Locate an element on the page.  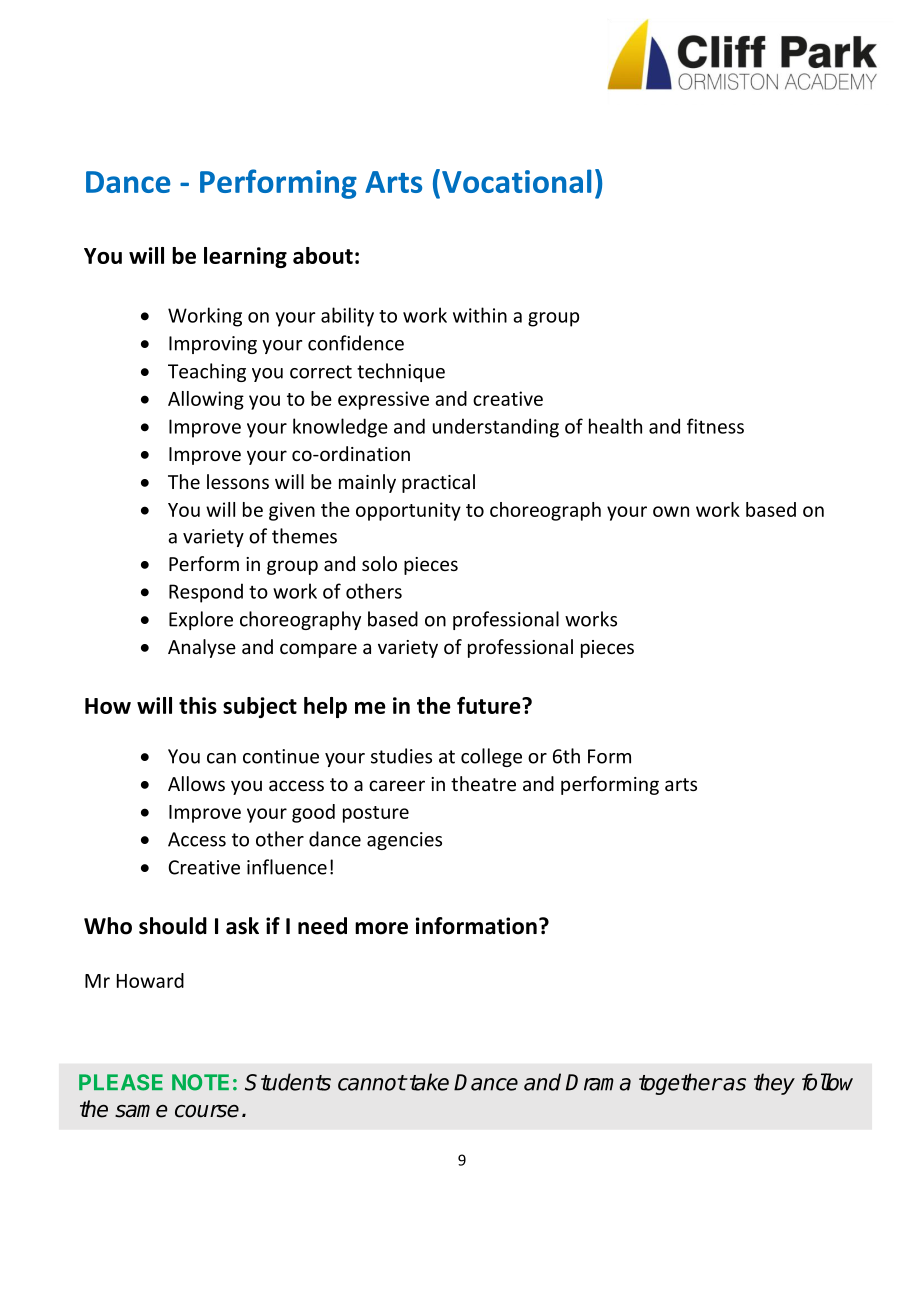
theatre is located at coordinates (483, 783).
